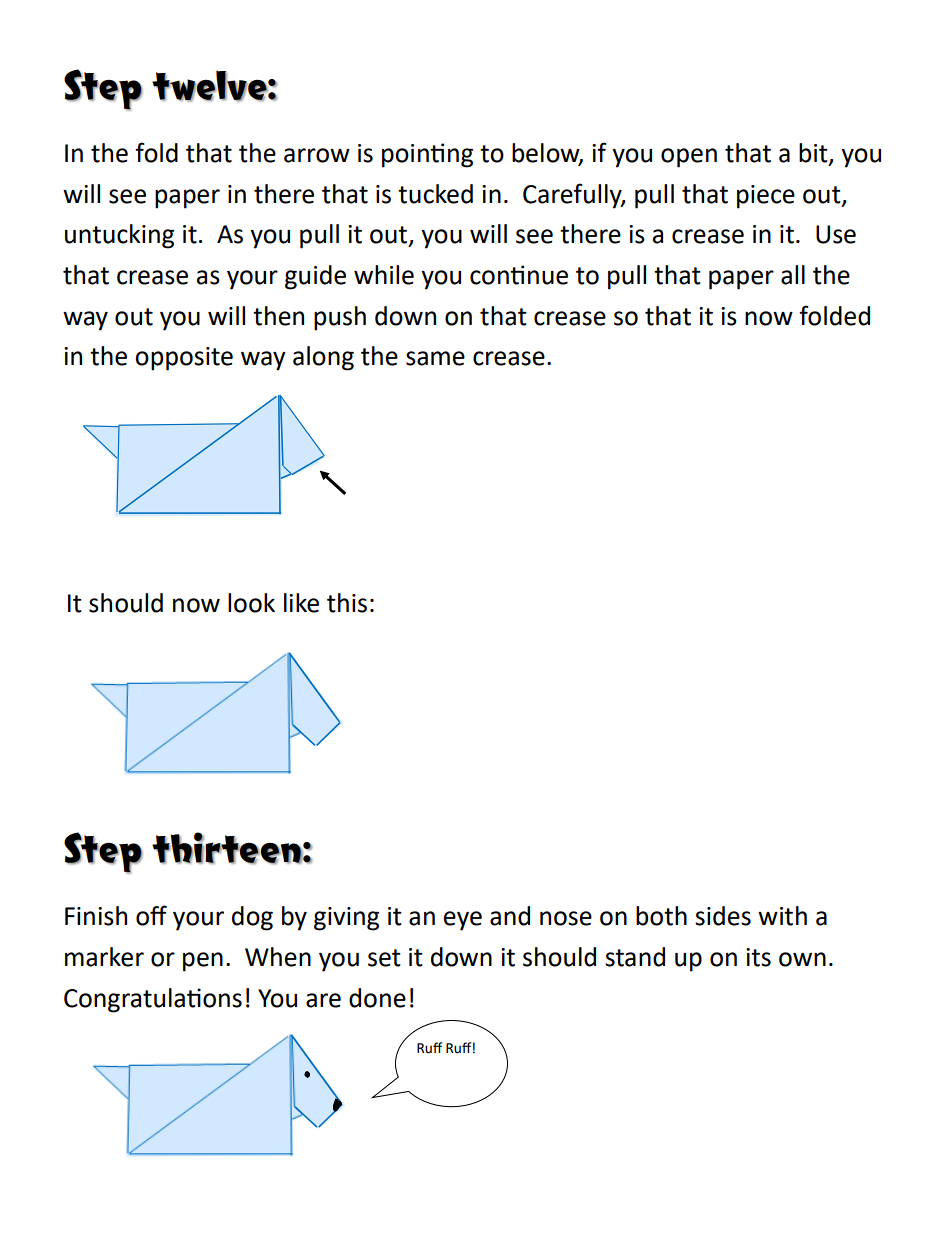 The height and width of the screenshot is (1233, 952). Describe the element at coordinates (151, 915) in the screenshot. I see `off` at that location.
